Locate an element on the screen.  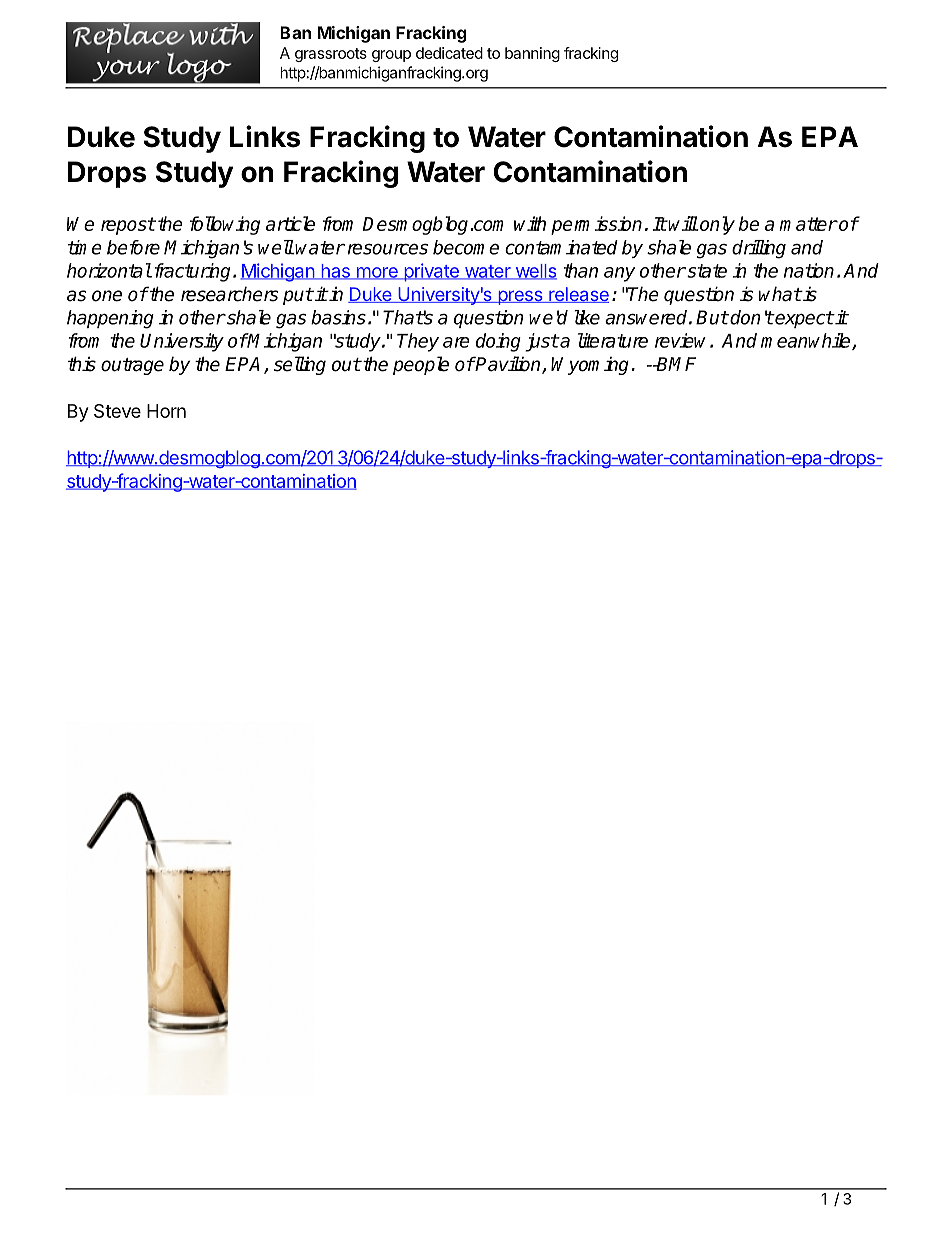
dedicated is located at coordinates (449, 53).
